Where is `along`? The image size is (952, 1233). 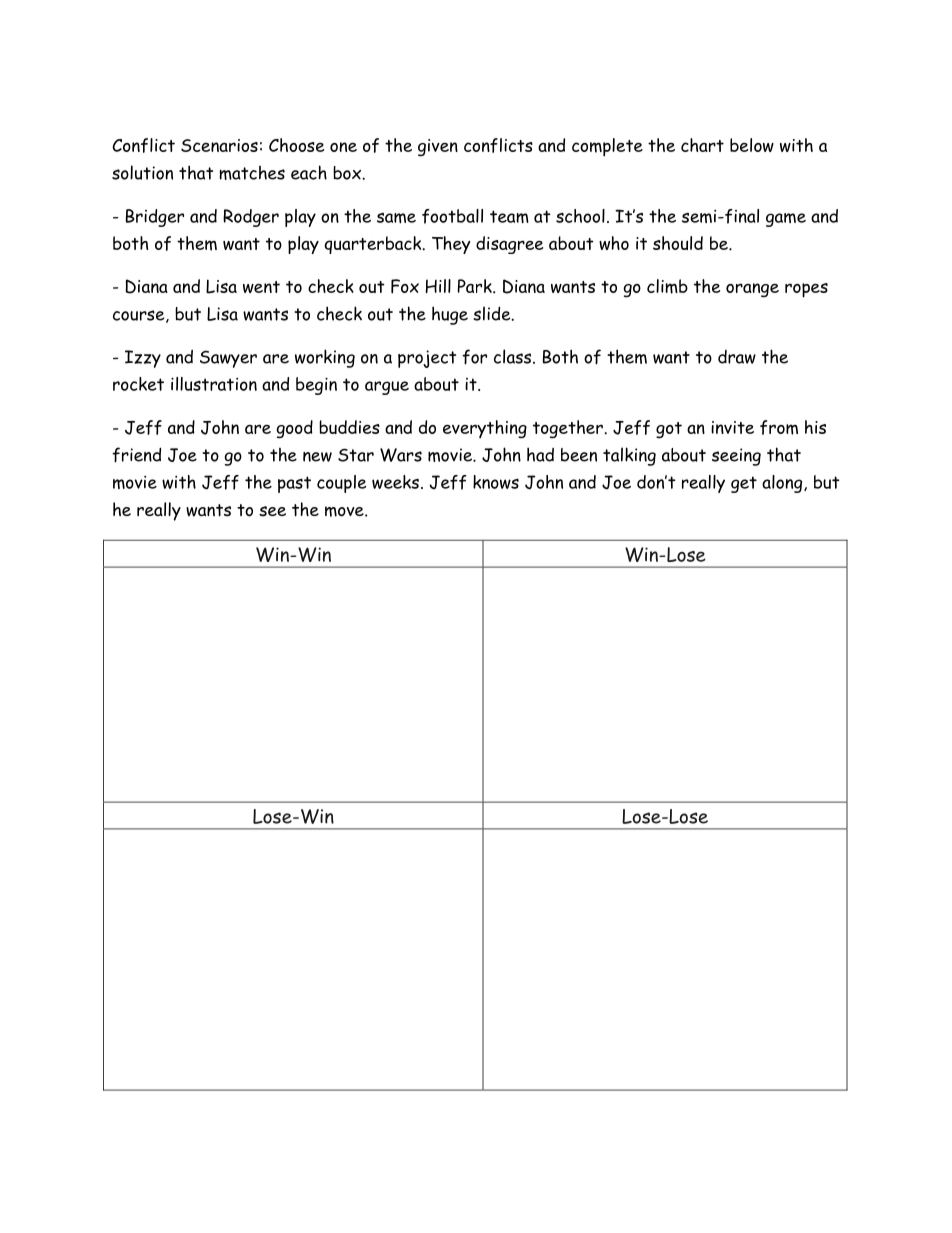 along is located at coordinates (783, 484).
